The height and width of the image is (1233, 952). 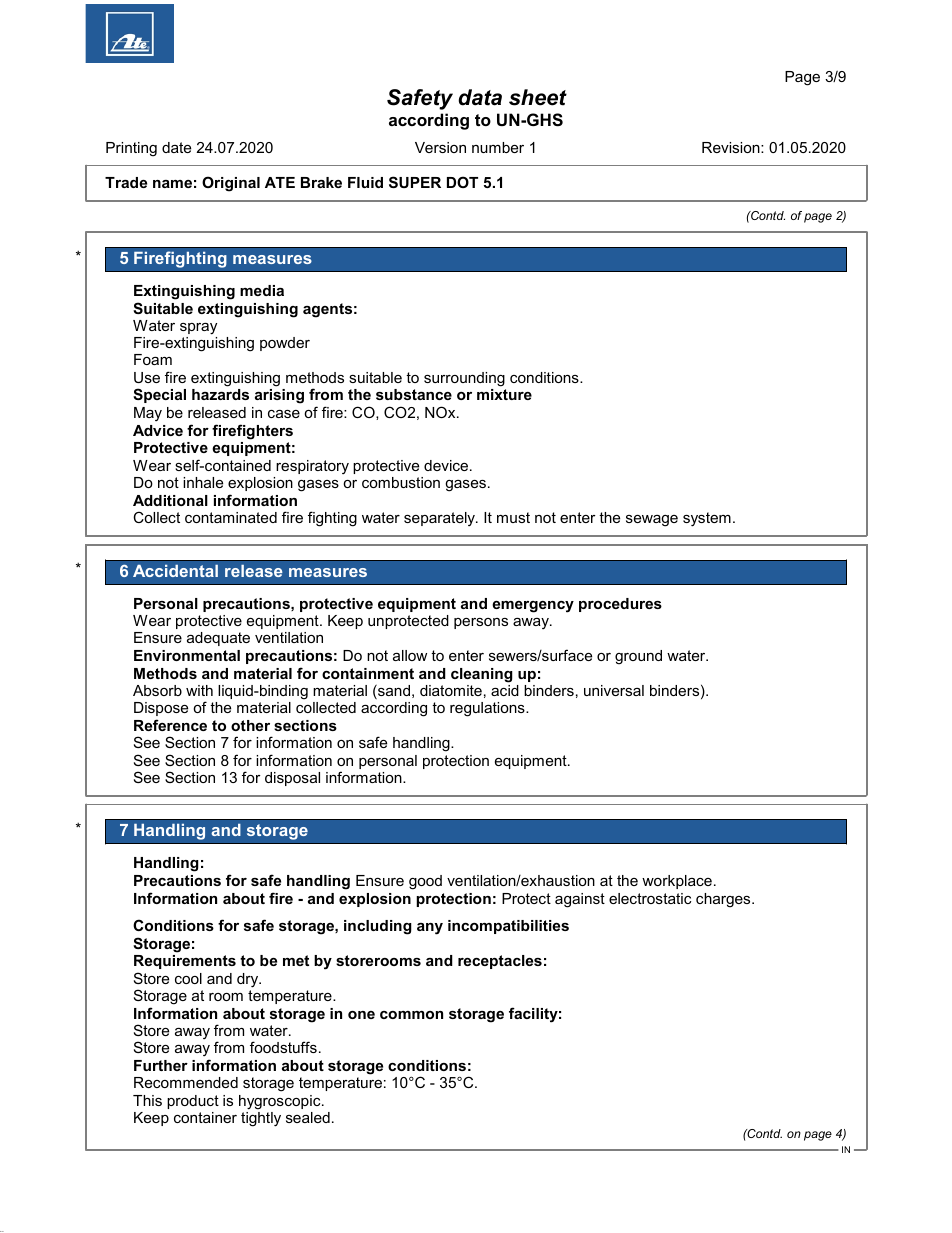 I want to click on Recommended, so click(x=186, y=1082).
